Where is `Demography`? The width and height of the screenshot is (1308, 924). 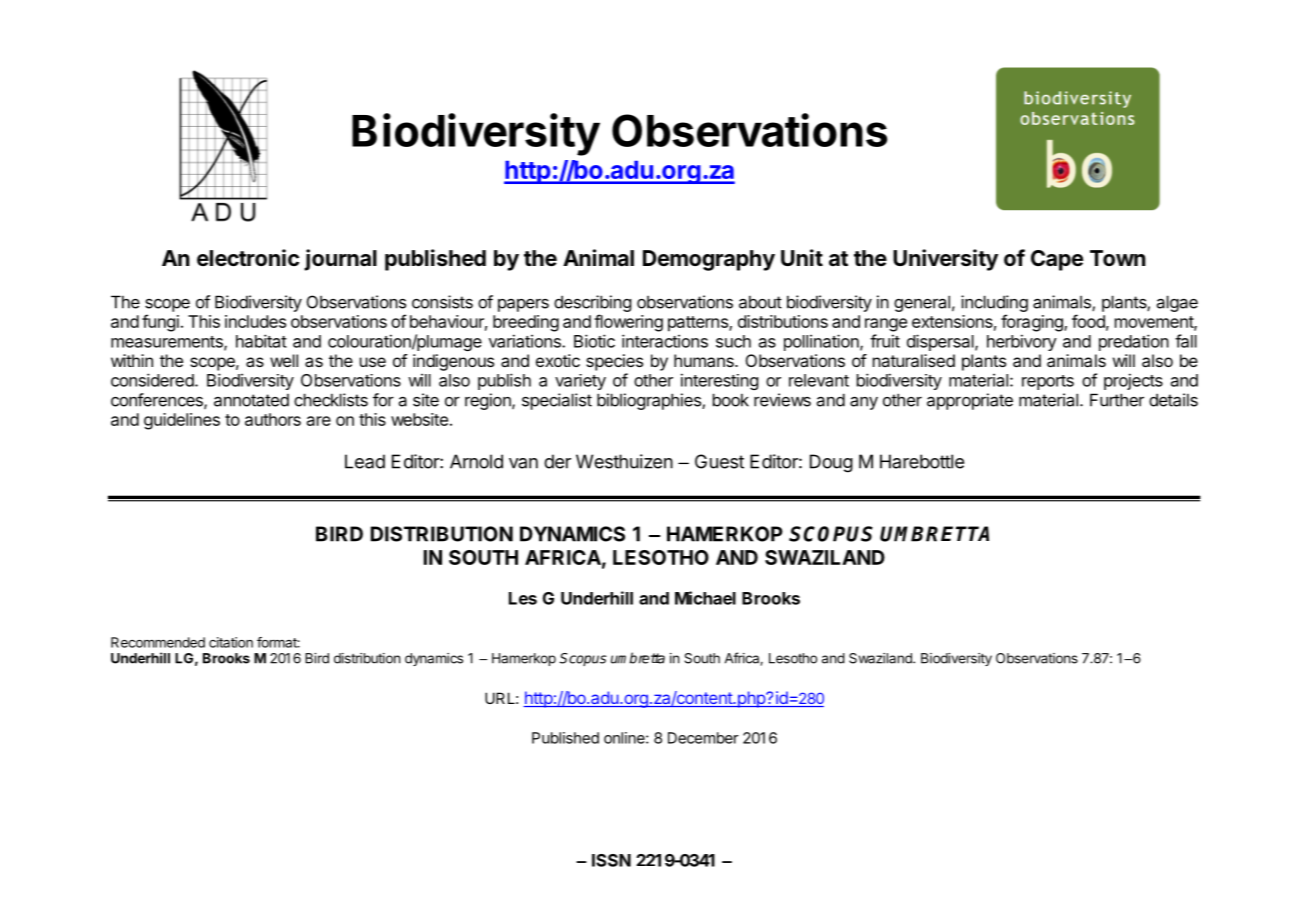
Demography is located at coordinates (709, 260).
